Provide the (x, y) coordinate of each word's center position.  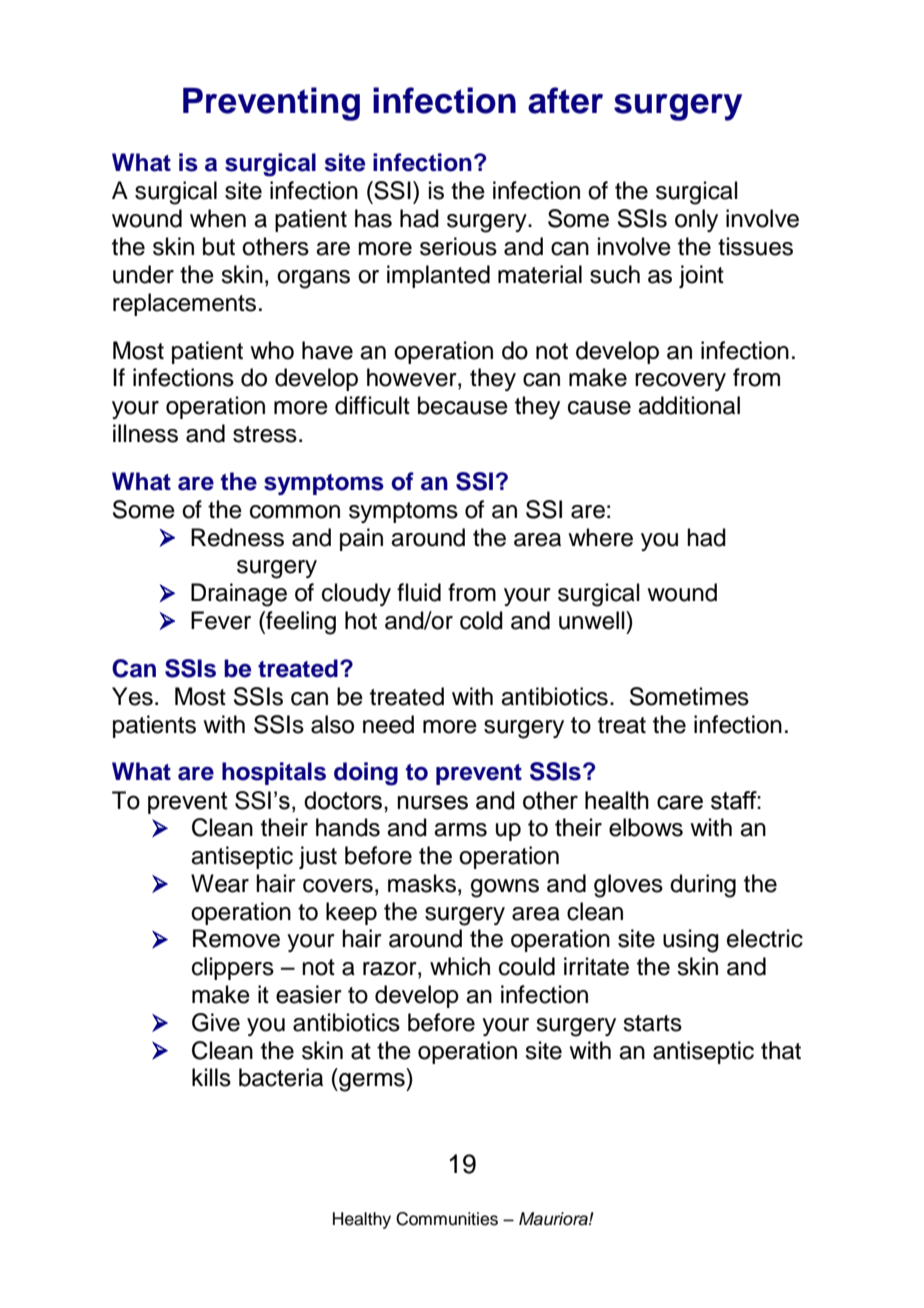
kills (211, 1077)
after (565, 100)
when (218, 218)
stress (265, 434)
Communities (447, 1219)
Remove (236, 938)
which (460, 966)
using (691, 941)
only (696, 220)
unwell (593, 620)
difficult (372, 405)
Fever (221, 620)
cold (481, 620)
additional (689, 405)
